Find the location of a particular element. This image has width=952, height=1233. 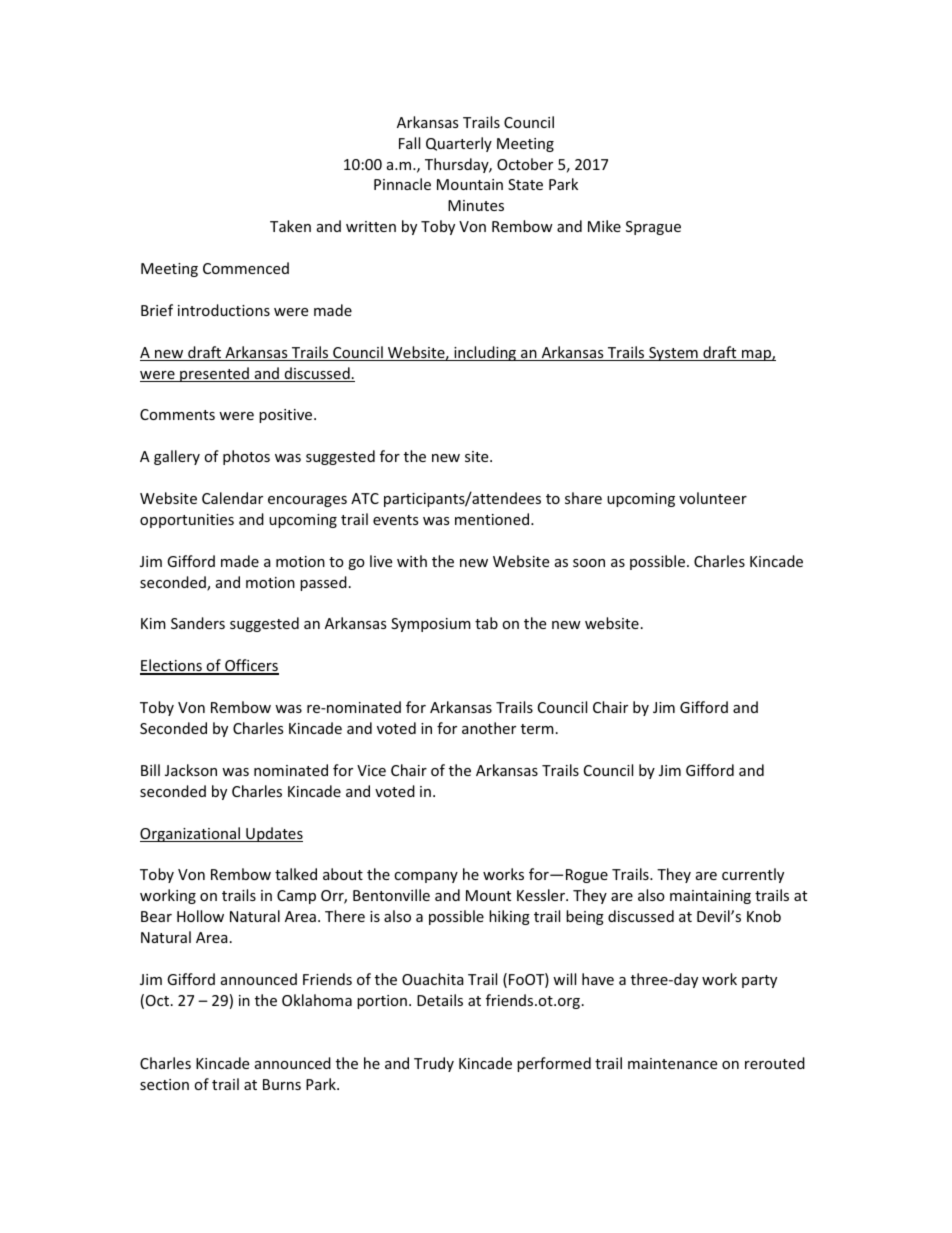

tab is located at coordinates (486, 623).
